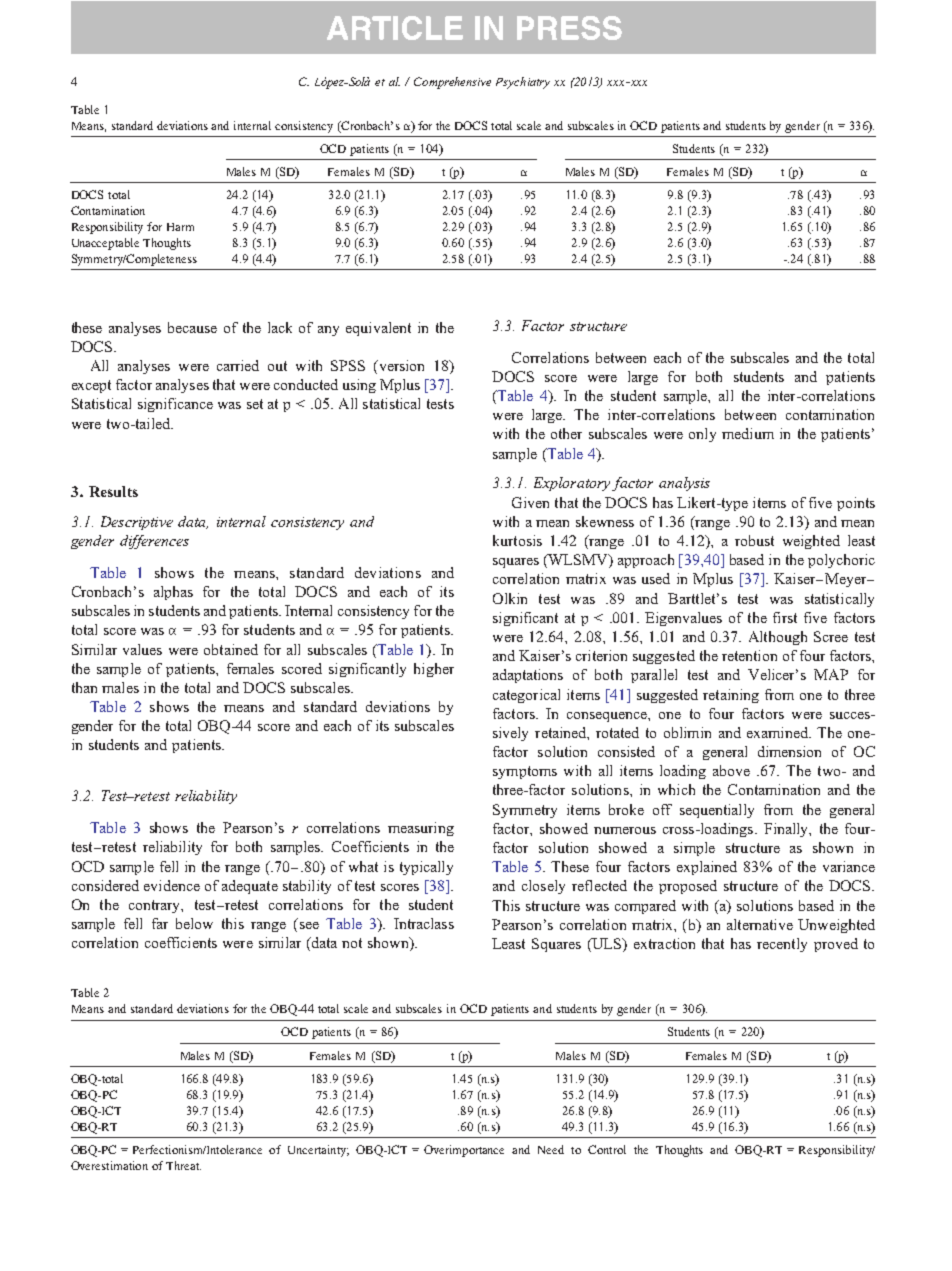 The width and height of the screenshot is (952, 1271). What do you see at coordinates (175, 405) in the screenshot?
I see `significance` at bounding box center [175, 405].
